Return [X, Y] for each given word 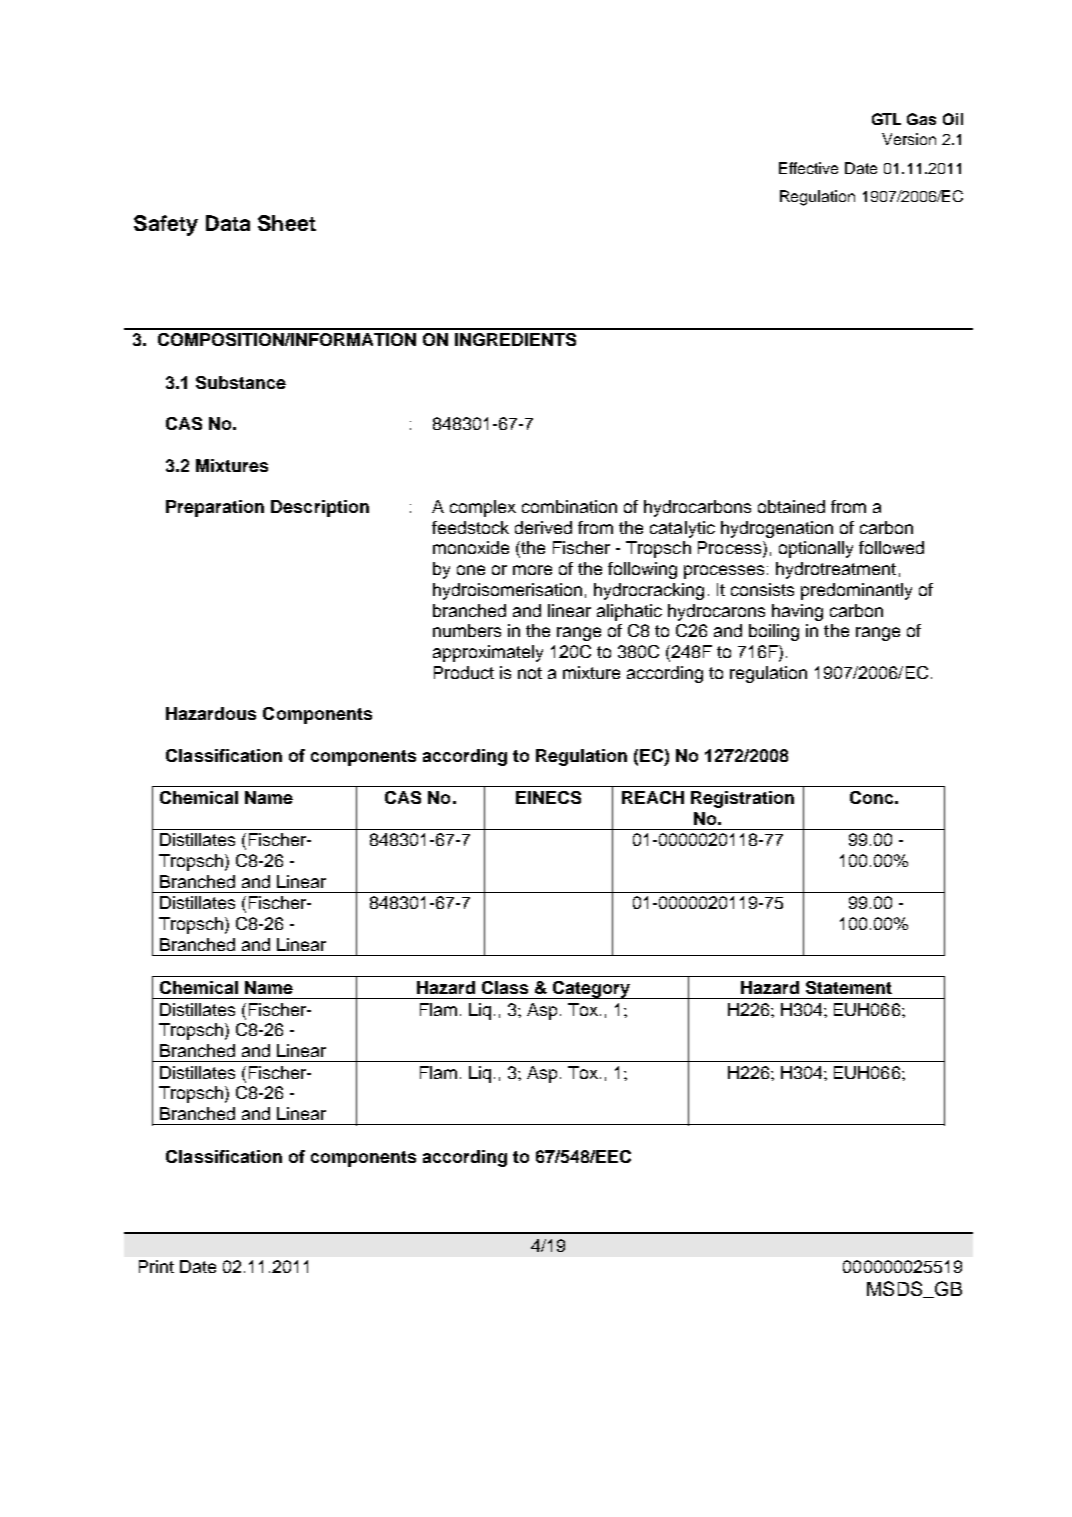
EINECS [548, 797]
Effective [808, 168]
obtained [791, 506]
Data [228, 223]
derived [543, 527]
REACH [653, 797]
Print [156, 1266]
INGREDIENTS [515, 339]
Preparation [215, 508]
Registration [742, 799]
